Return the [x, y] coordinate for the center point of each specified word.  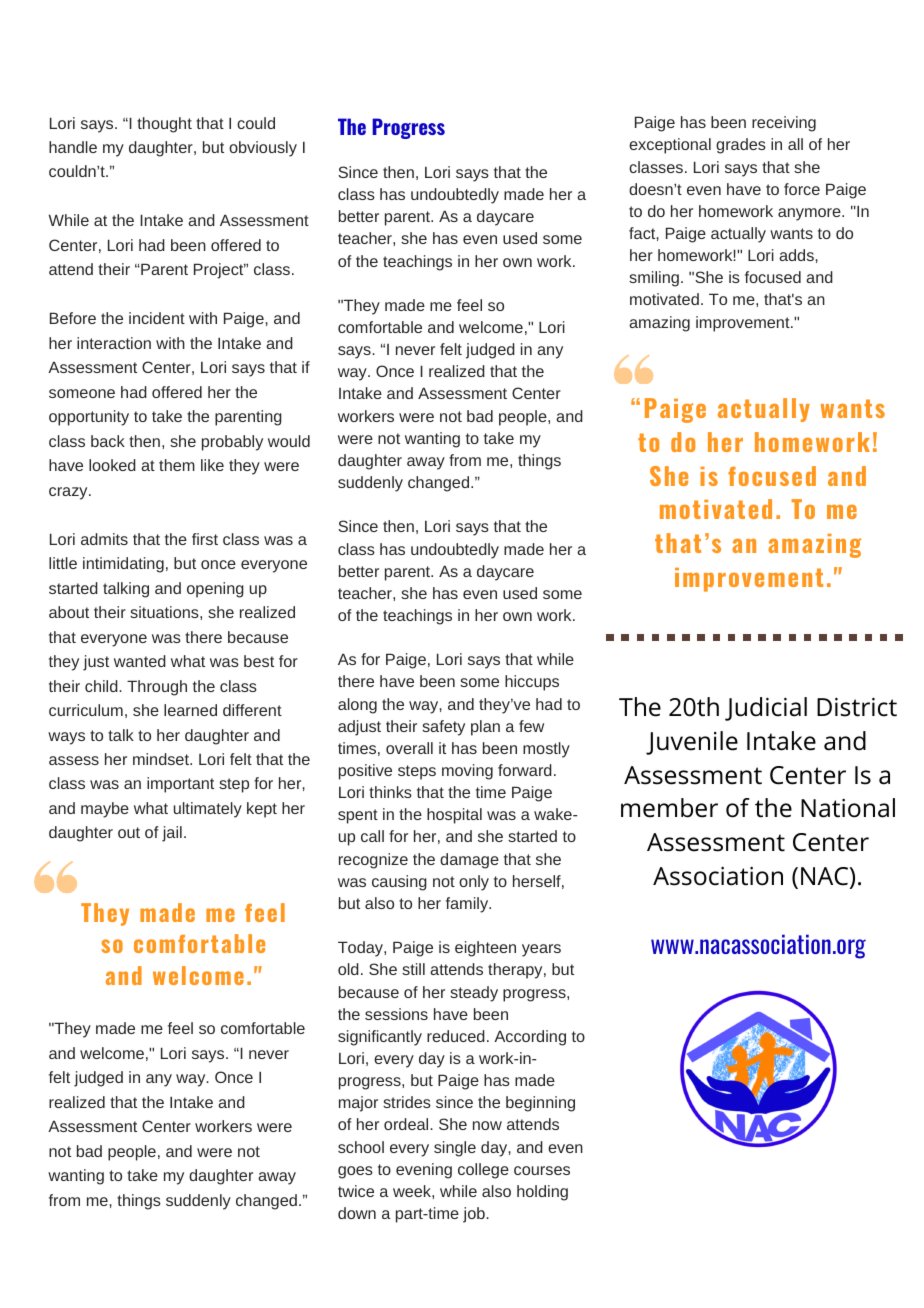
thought [164, 125]
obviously [263, 149]
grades [741, 146]
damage [469, 861]
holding [542, 1193]
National [848, 808]
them [177, 465]
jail [172, 834]
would [289, 441]
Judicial [766, 709]
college [483, 1171]
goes [355, 1172]
